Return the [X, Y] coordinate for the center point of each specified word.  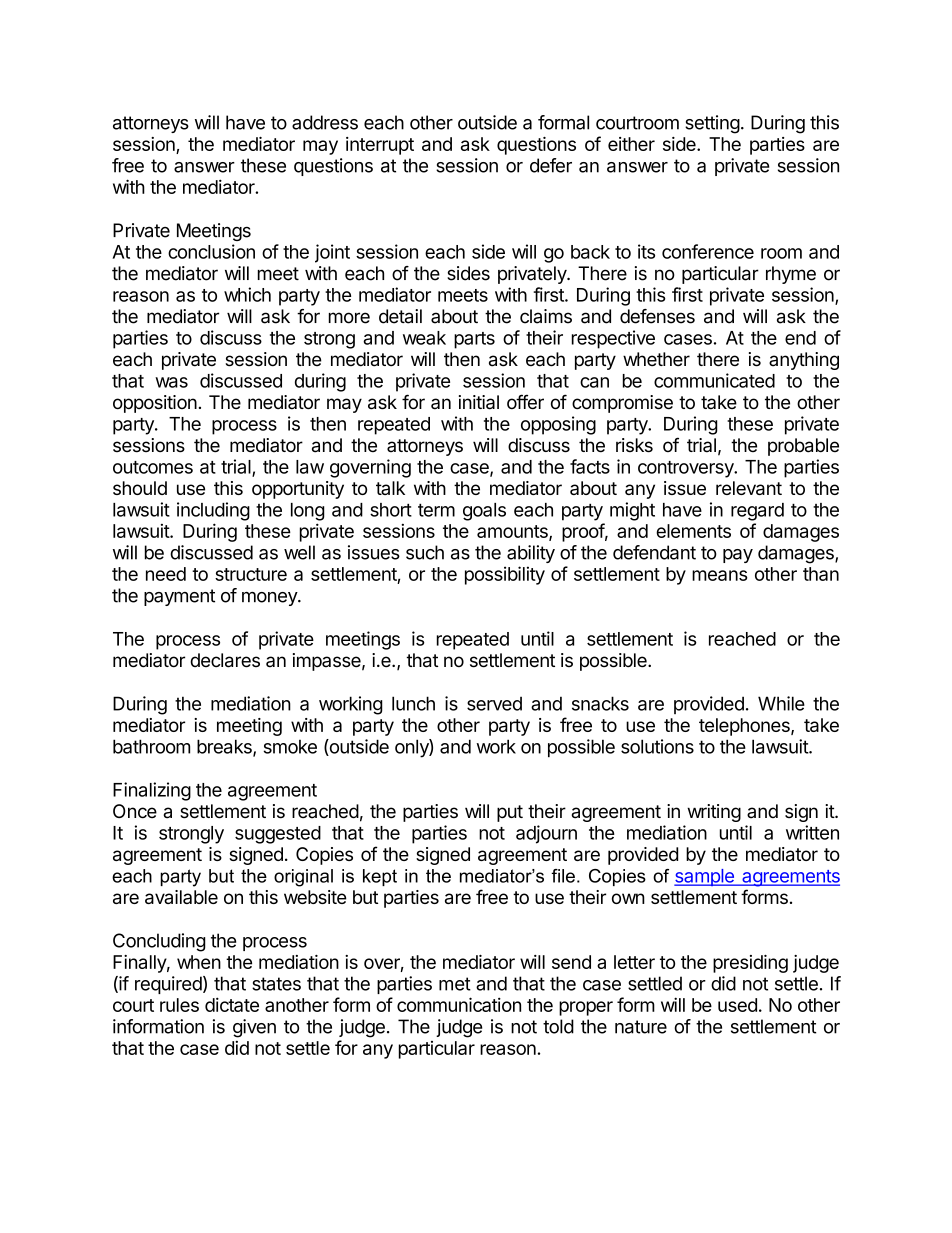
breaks [225, 747]
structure [251, 574]
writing [714, 813]
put [510, 813]
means [720, 575]
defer [551, 165]
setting [712, 124]
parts [474, 340]
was [171, 382]
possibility [505, 575]
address [325, 122]
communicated [714, 380]
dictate [232, 1004]
